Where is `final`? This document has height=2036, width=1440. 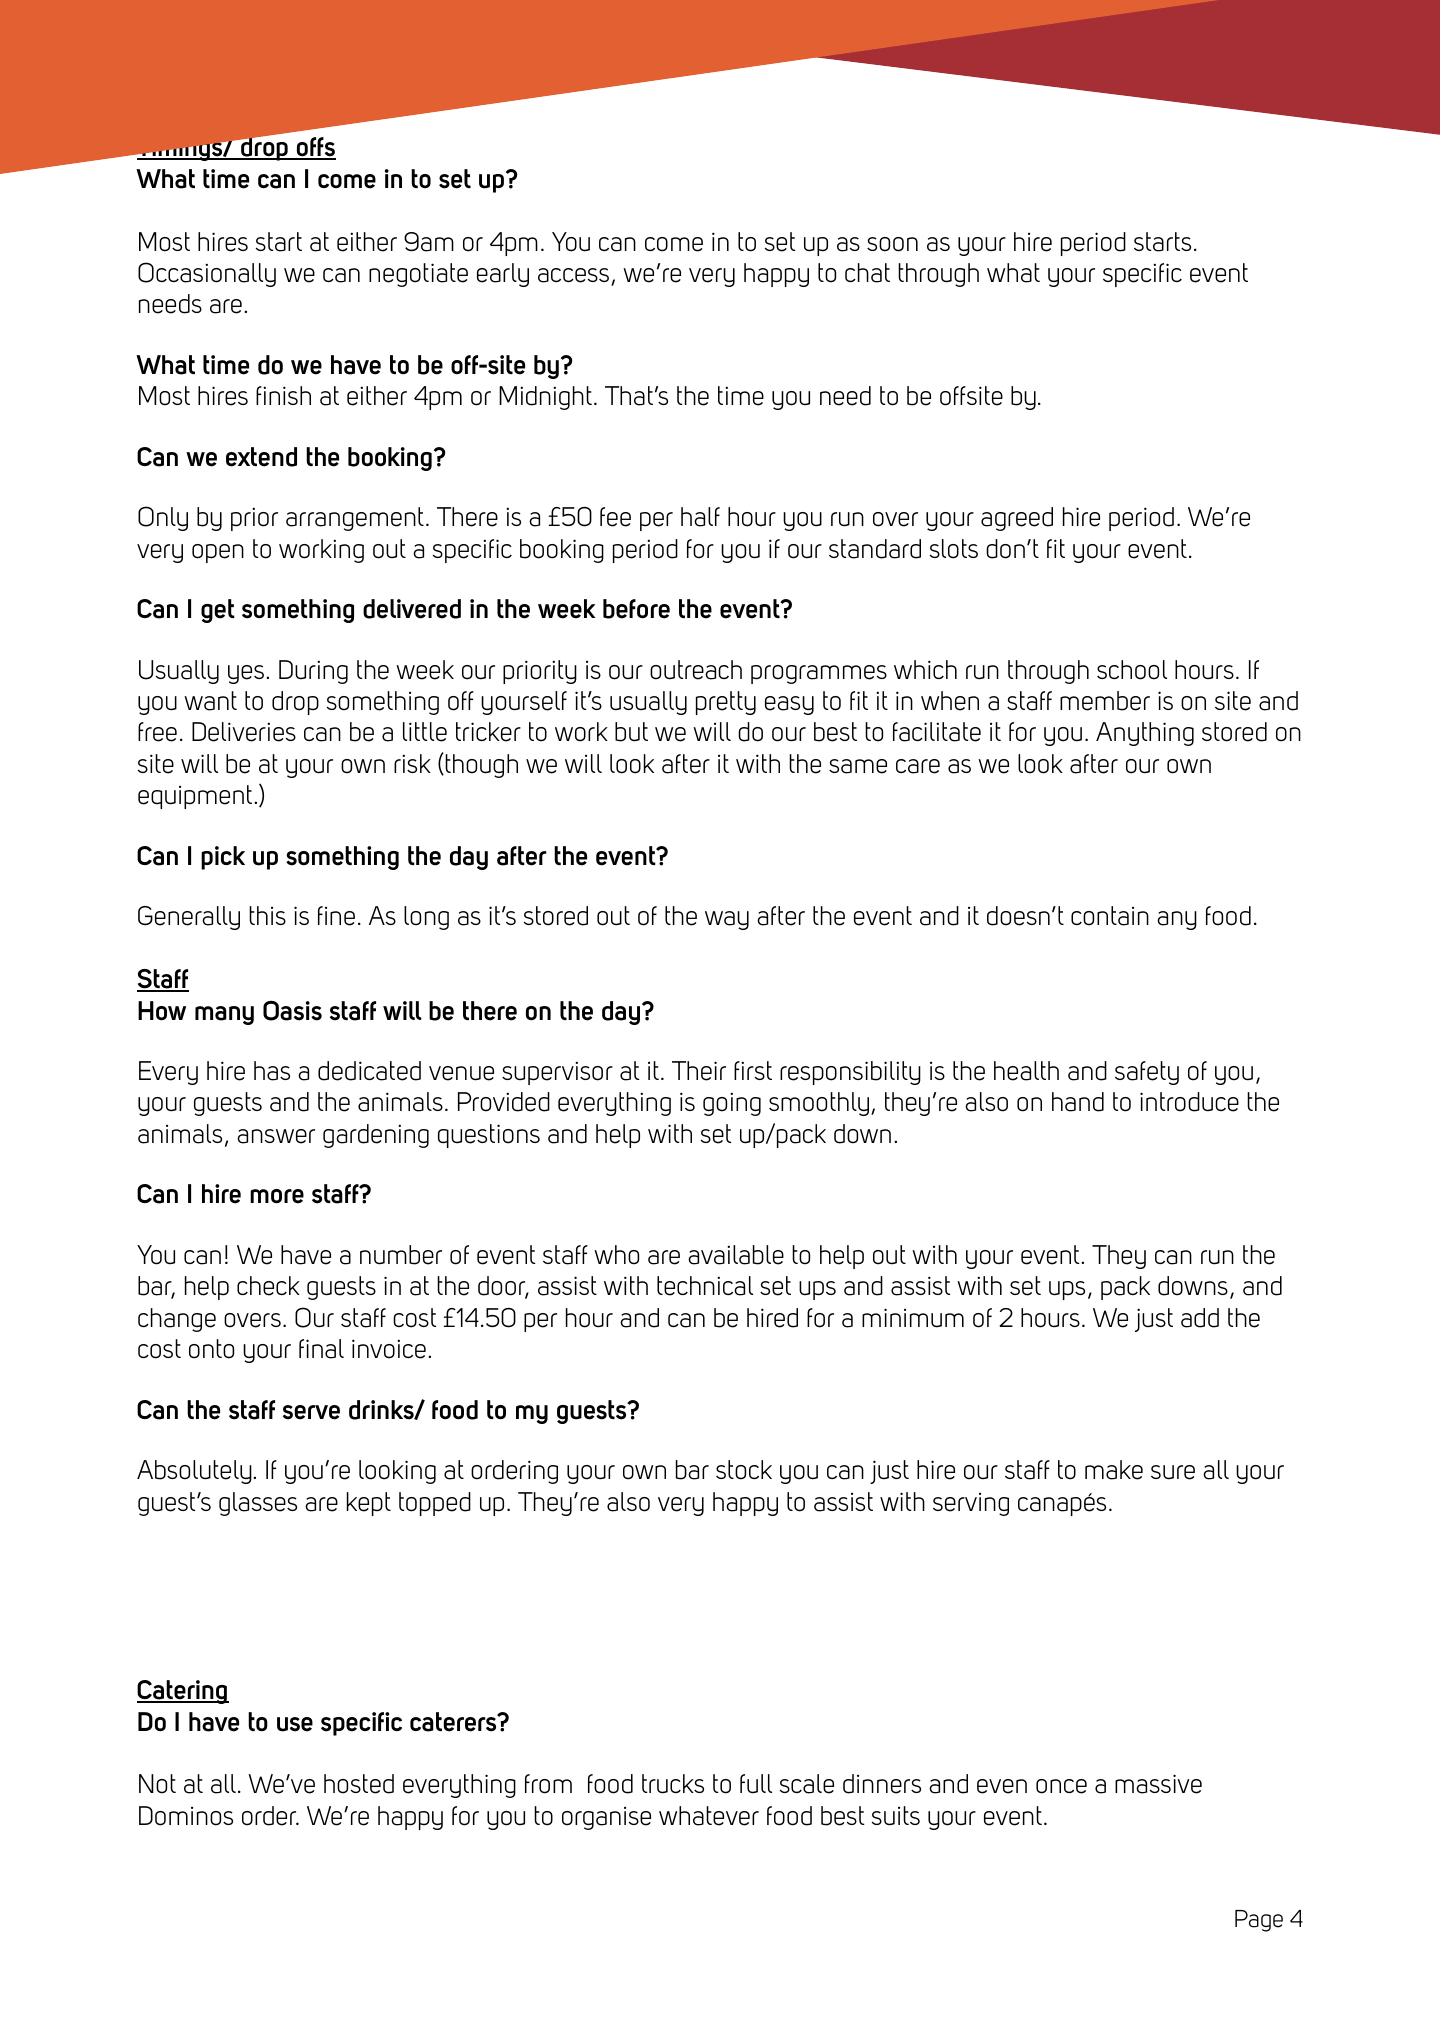 final is located at coordinates (321, 1349).
